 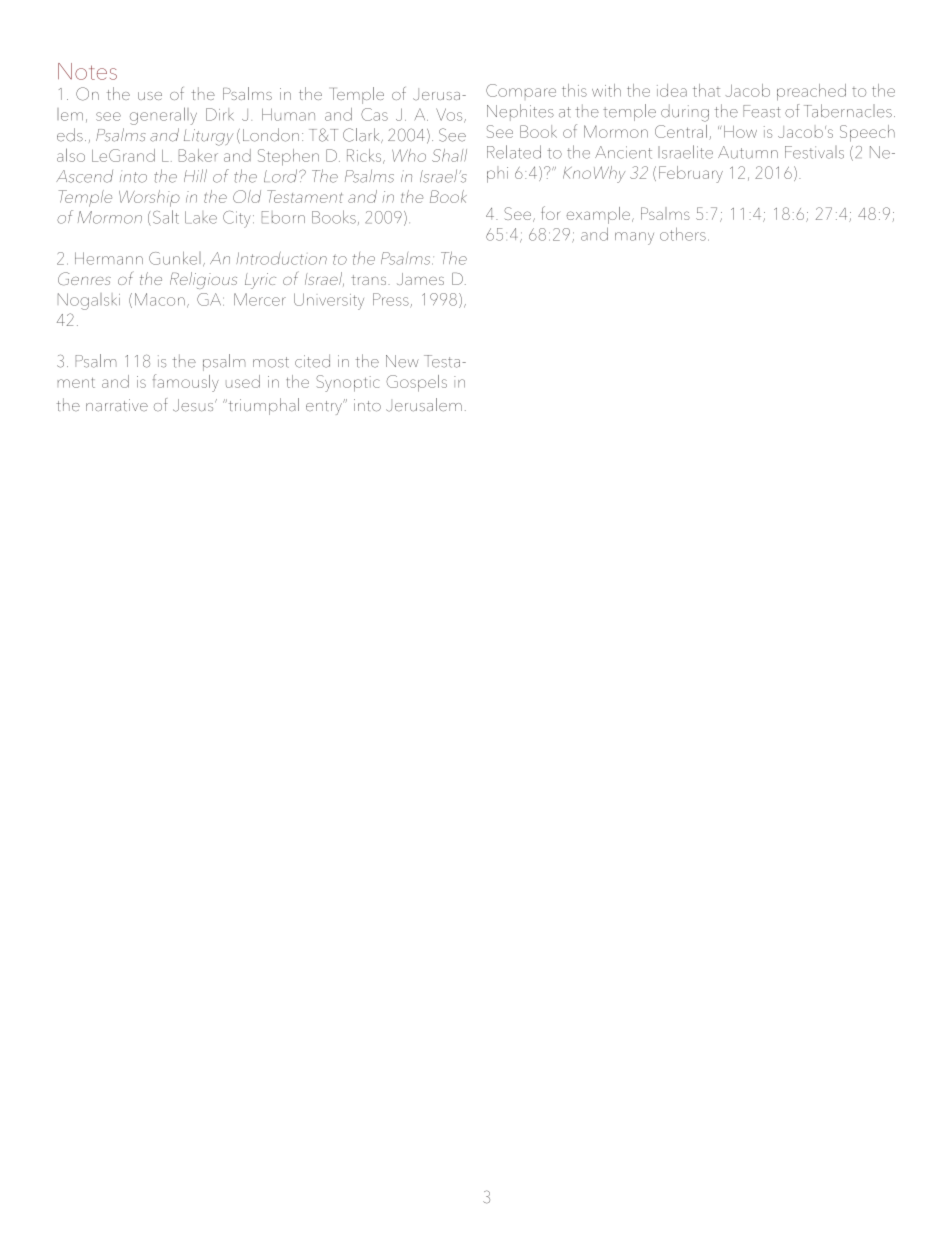 I want to click on others, so click(x=683, y=234).
